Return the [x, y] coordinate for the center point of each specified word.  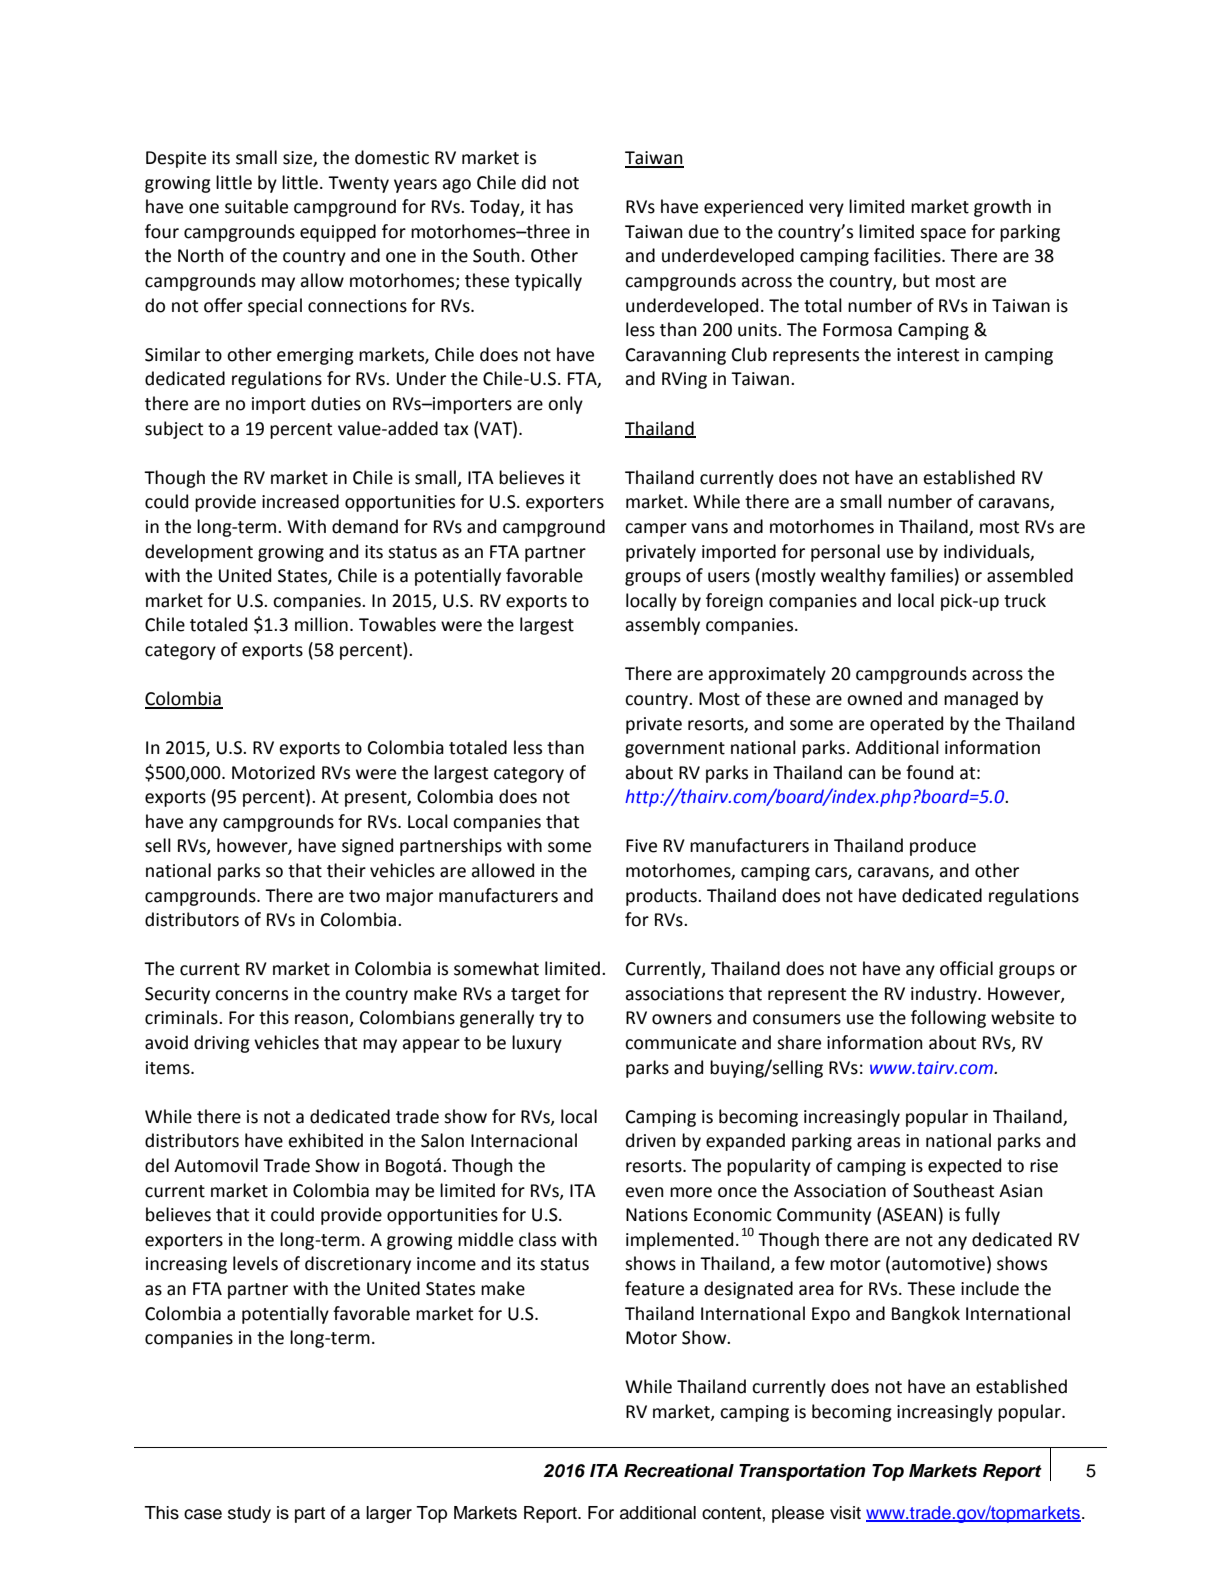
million [321, 624]
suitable [256, 206]
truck [1025, 600]
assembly [662, 626]
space [943, 235]
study [249, 1514]
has [560, 206]
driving [222, 1044]
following [948, 1019]
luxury [537, 1044]
